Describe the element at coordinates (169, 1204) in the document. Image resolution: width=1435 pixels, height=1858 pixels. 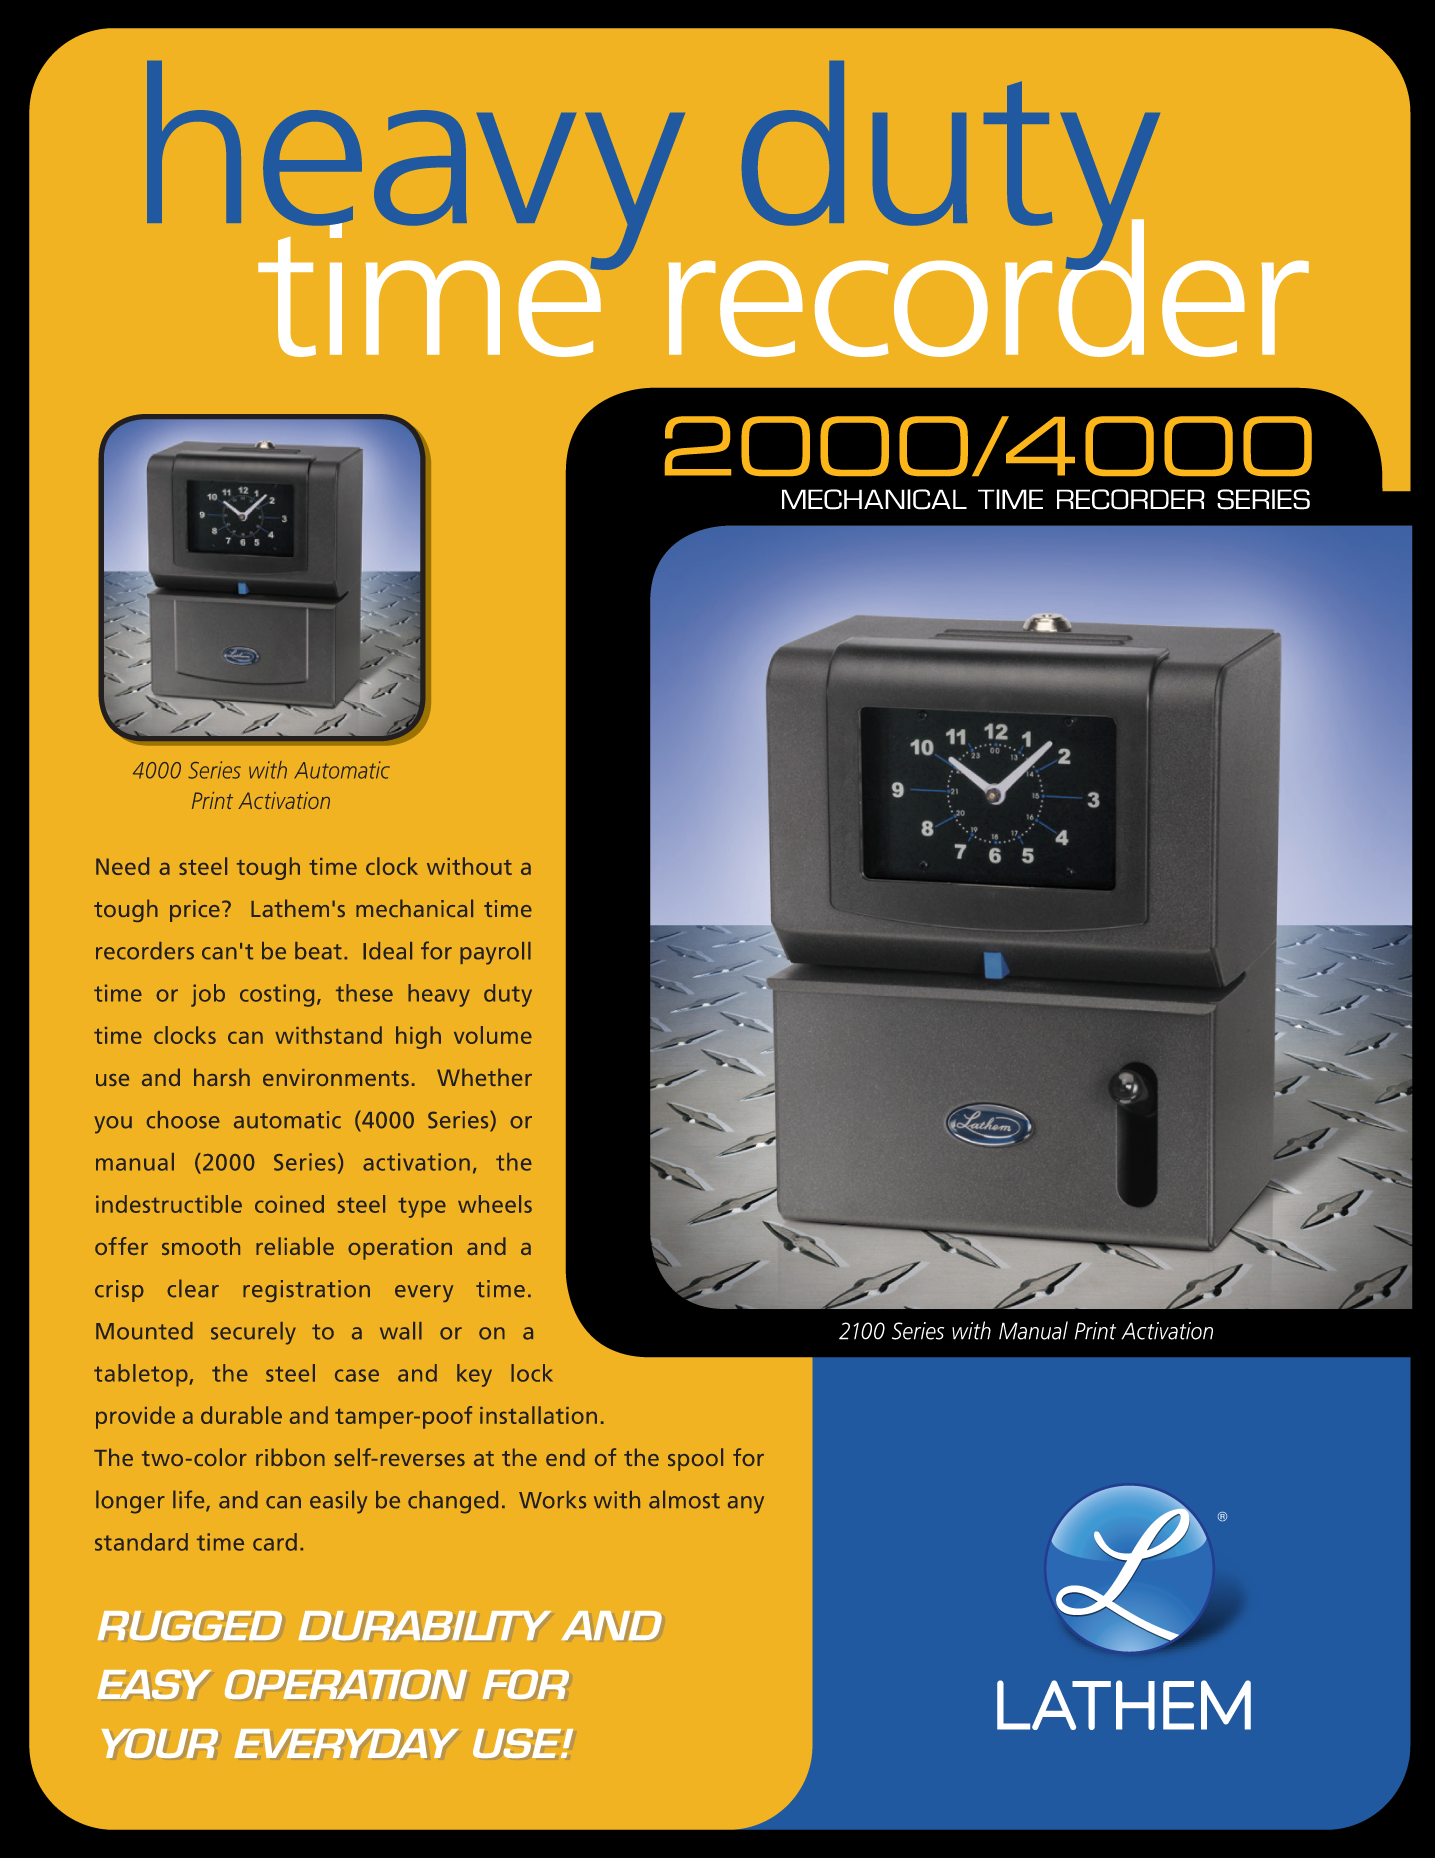
I see `indestructible` at that location.
